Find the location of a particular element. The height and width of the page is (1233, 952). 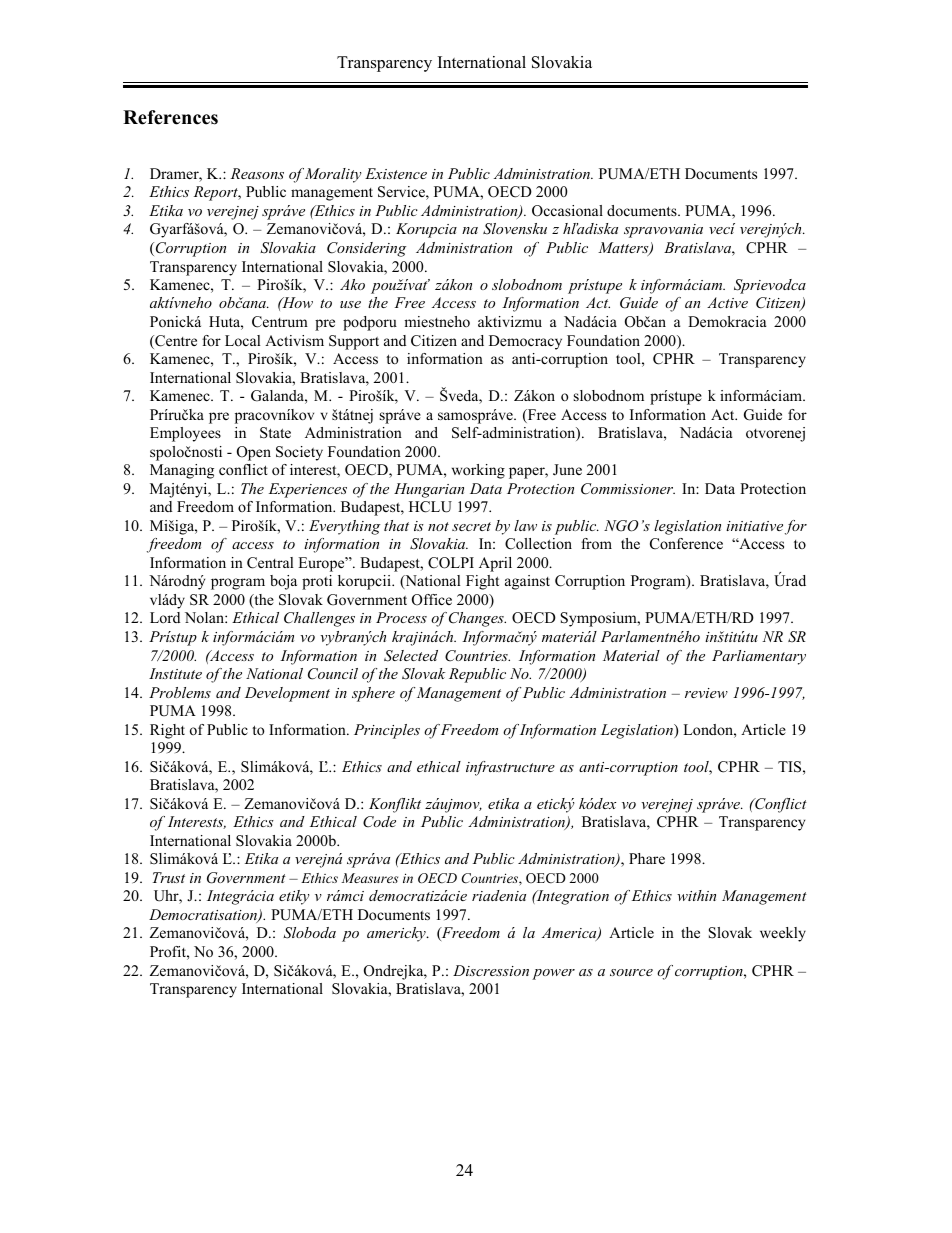

review is located at coordinates (706, 693).
